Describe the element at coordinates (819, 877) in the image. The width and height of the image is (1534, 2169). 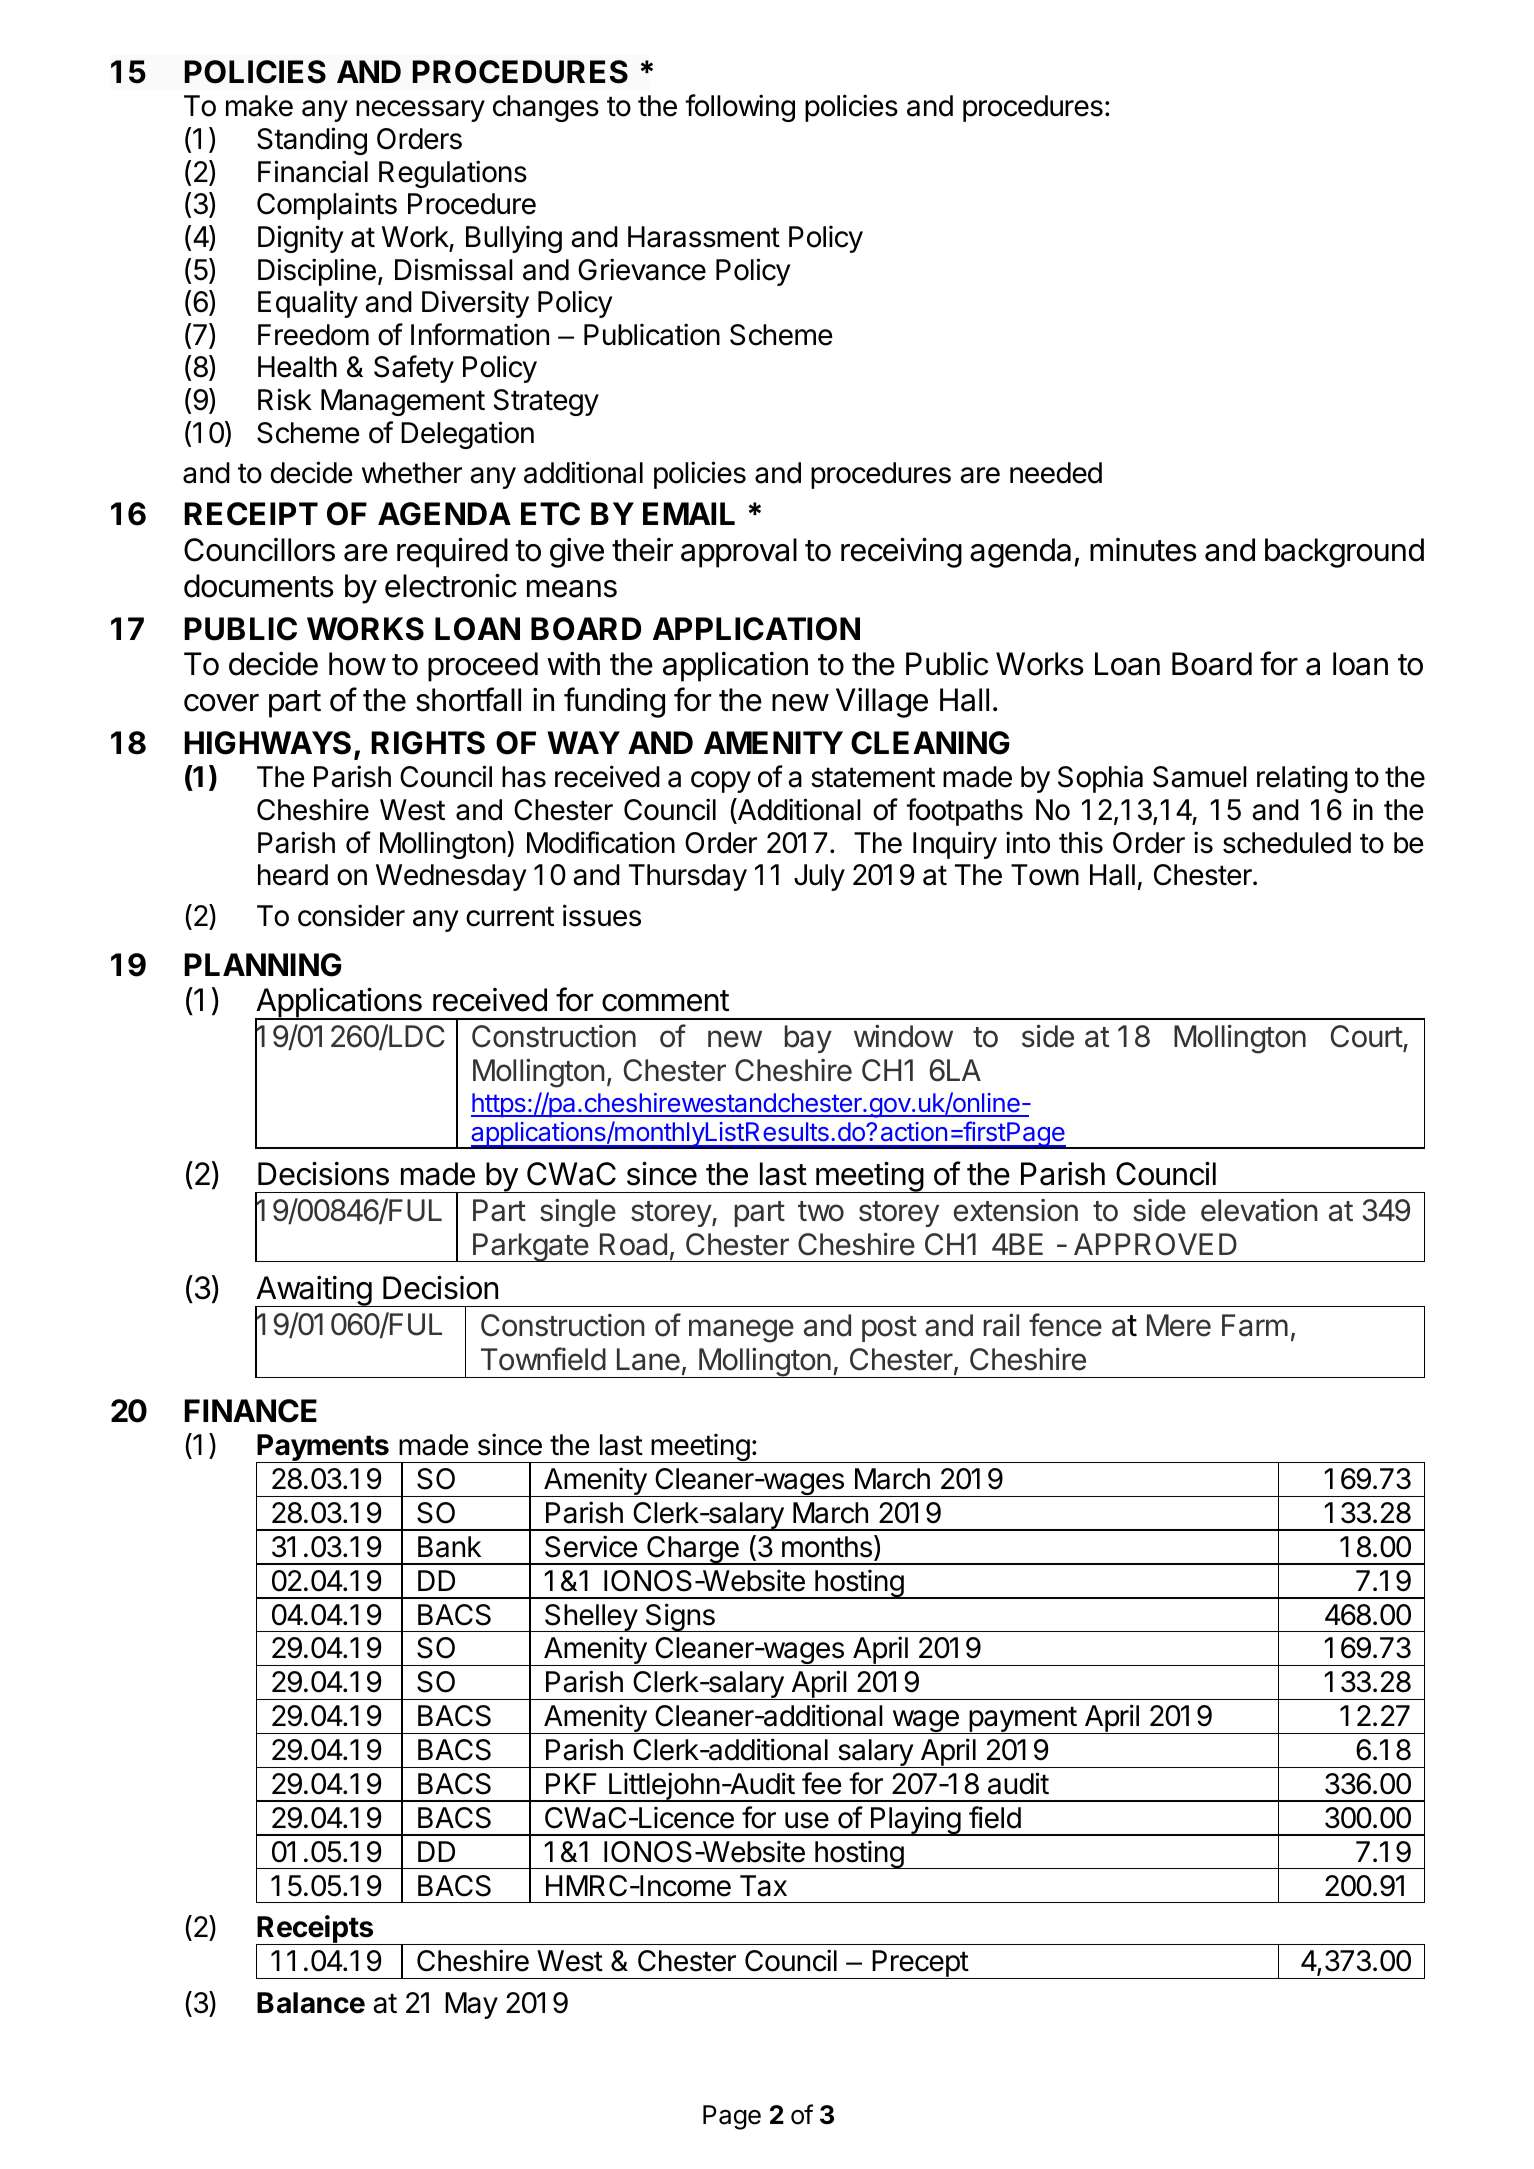
I see `July` at that location.
